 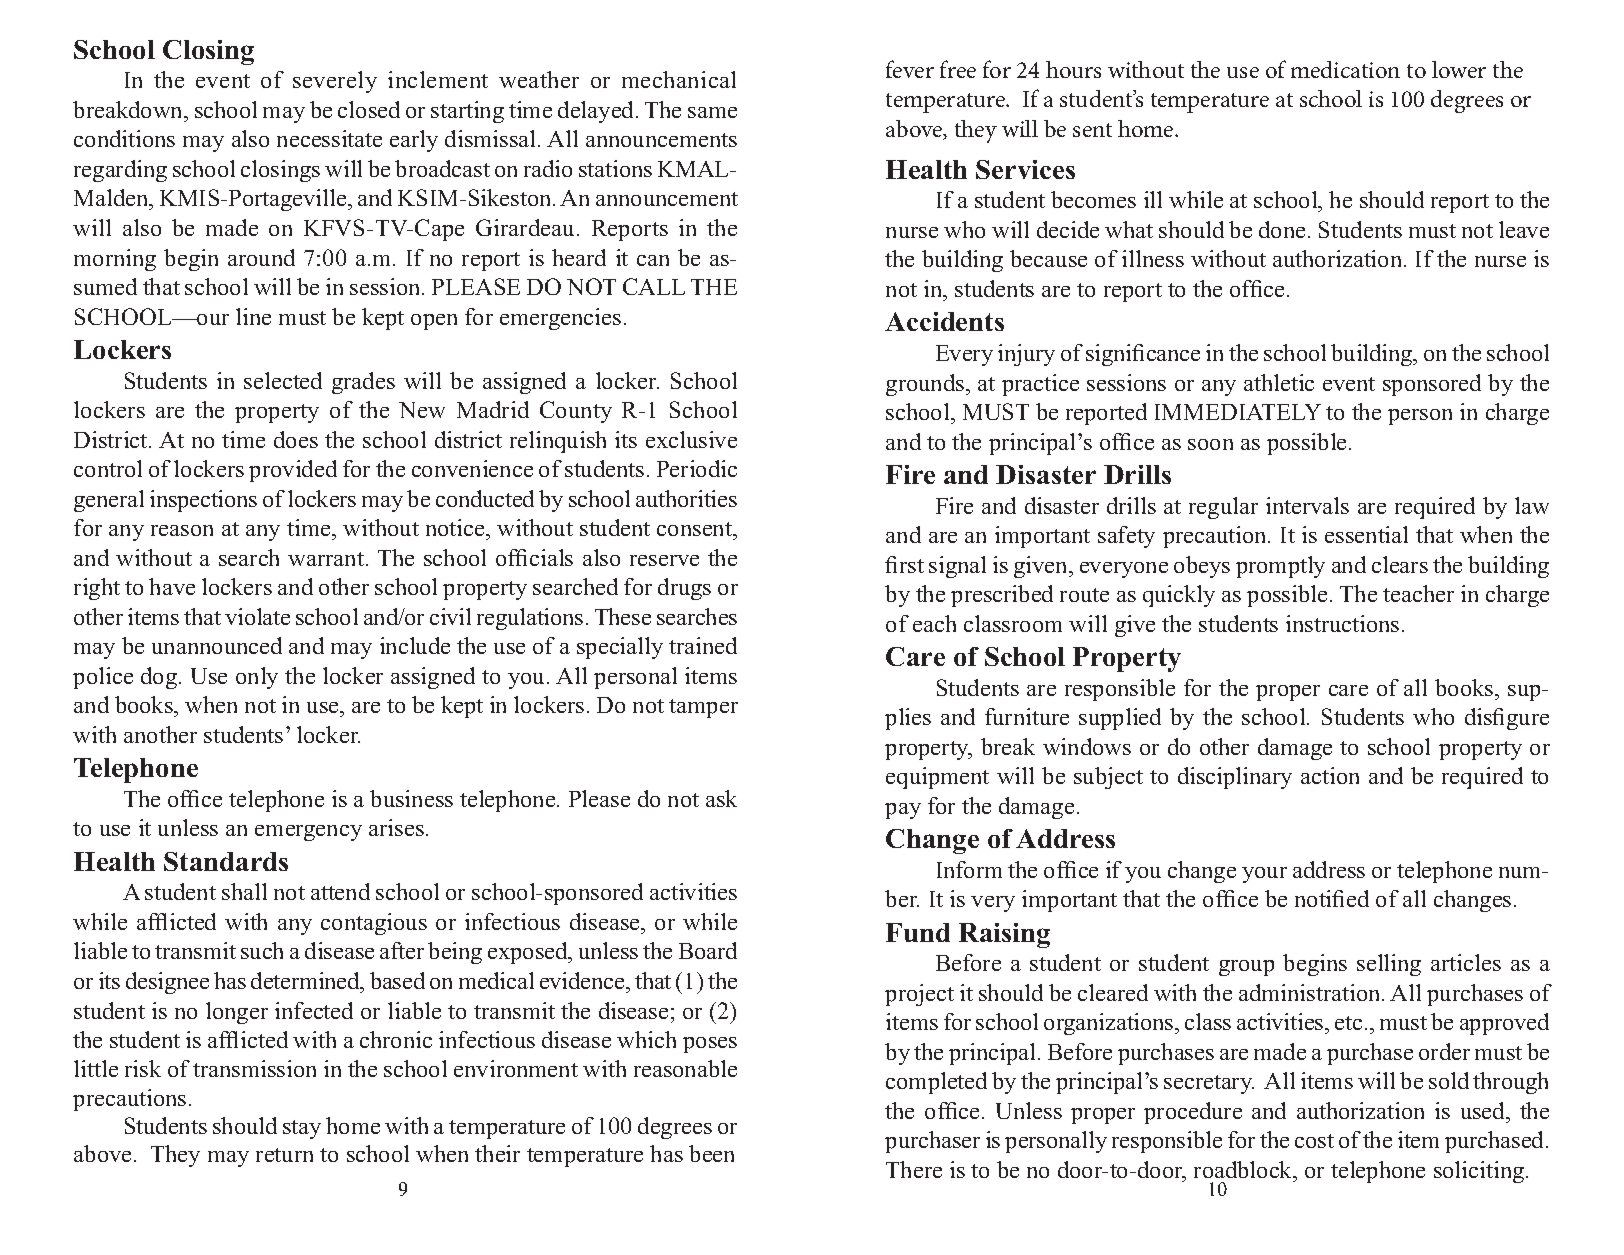 What do you see at coordinates (711, 1153) in the screenshot?
I see `been` at bounding box center [711, 1153].
